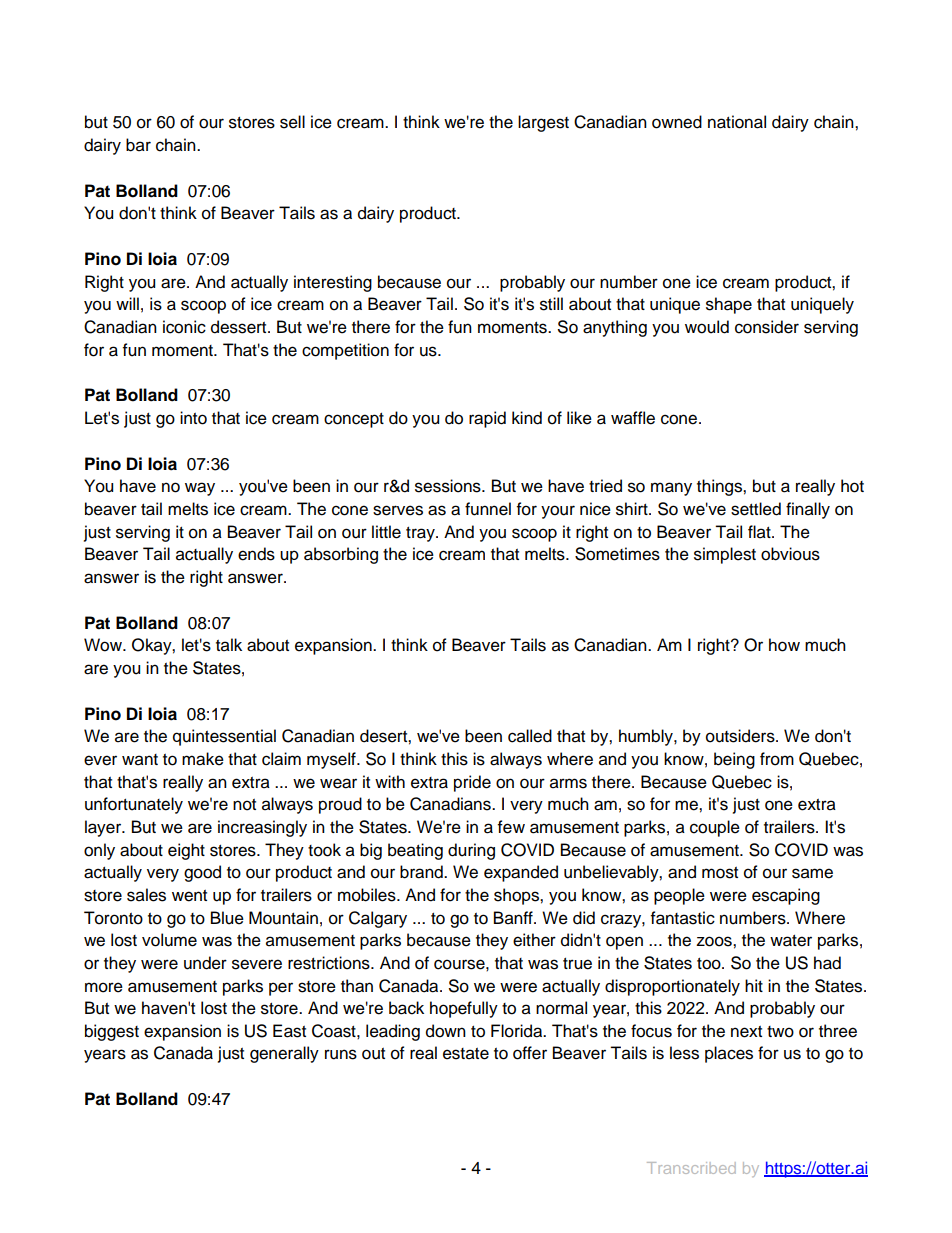 This image has width=952, height=1233. Describe the element at coordinates (449, 486) in the image. I see `sessions` at that location.
